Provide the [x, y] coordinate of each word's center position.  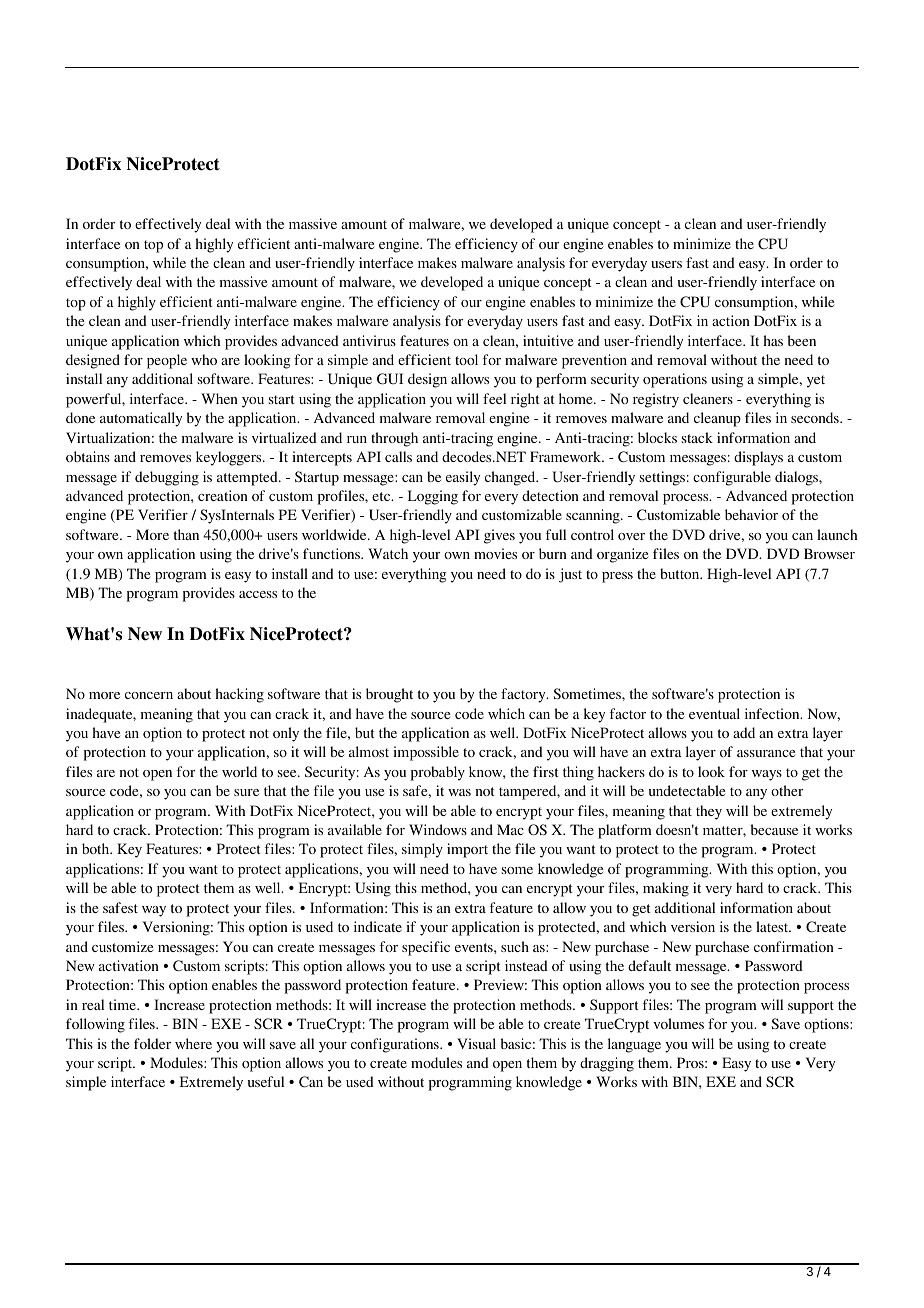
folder [152, 1043]
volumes [678, 1023]
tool [466, 359]
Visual [476, 1043]
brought [389, 695]
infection [773, 713]
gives [499, 536]
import [467, 850]
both [97, 848]
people [167, 361]
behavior [751, 514]
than [186, 534]
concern [149, 695]
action [731, 320]
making [666, 889]
